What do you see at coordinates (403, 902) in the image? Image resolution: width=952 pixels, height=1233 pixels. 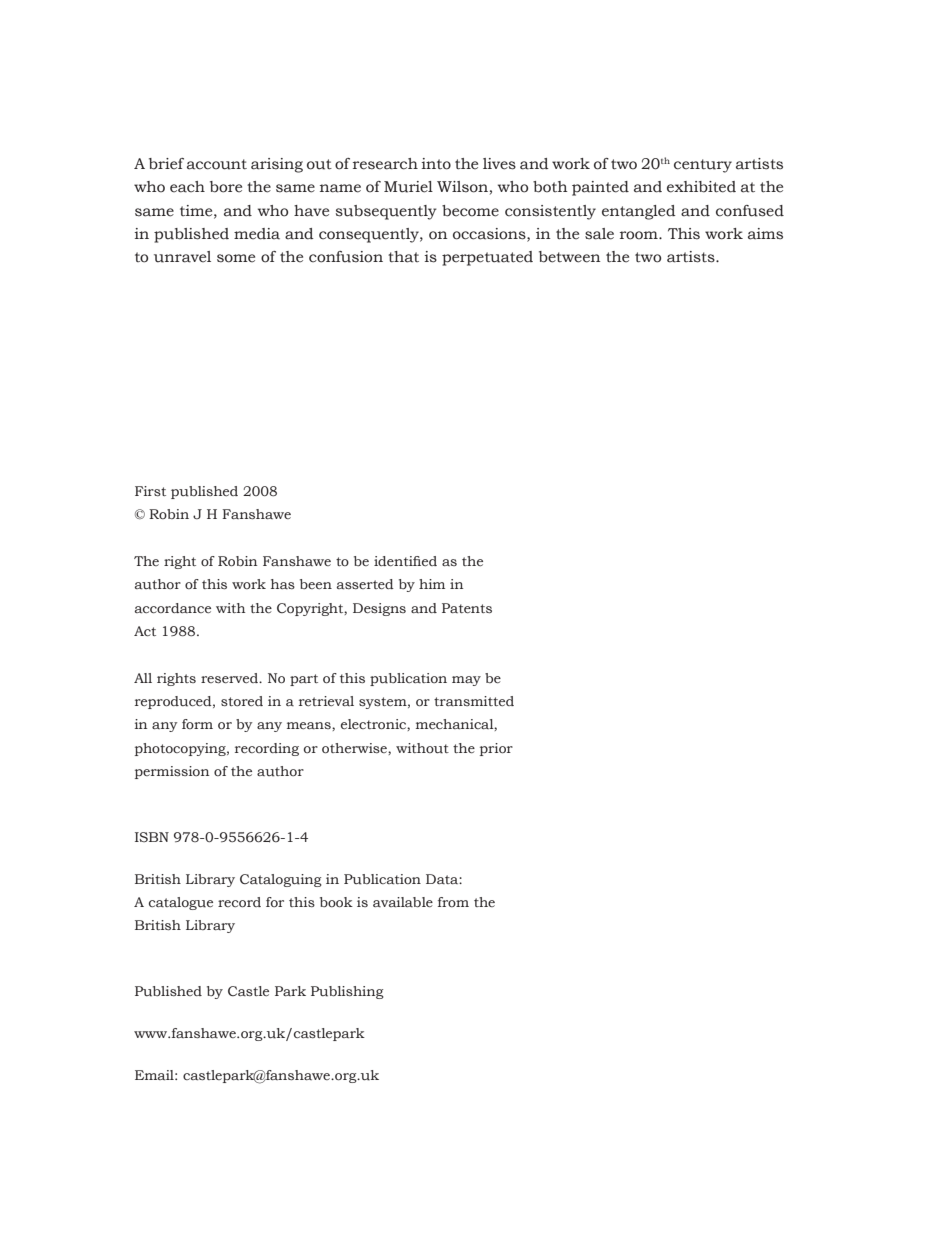 I see `available` at bounding box center [403, 902].
